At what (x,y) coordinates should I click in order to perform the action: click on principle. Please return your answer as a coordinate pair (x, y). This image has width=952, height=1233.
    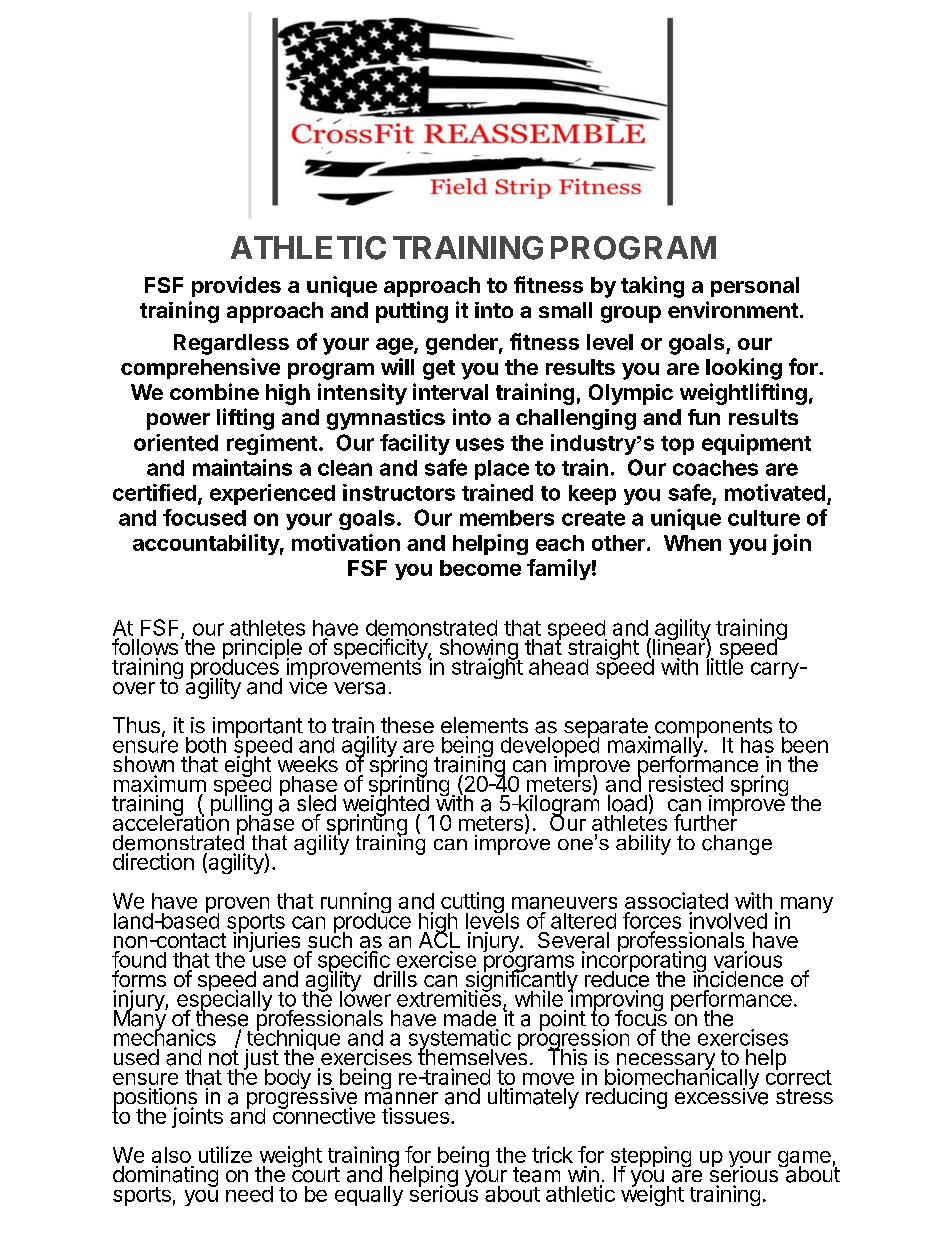
    Looking at the image, I should click on (262, 650).
